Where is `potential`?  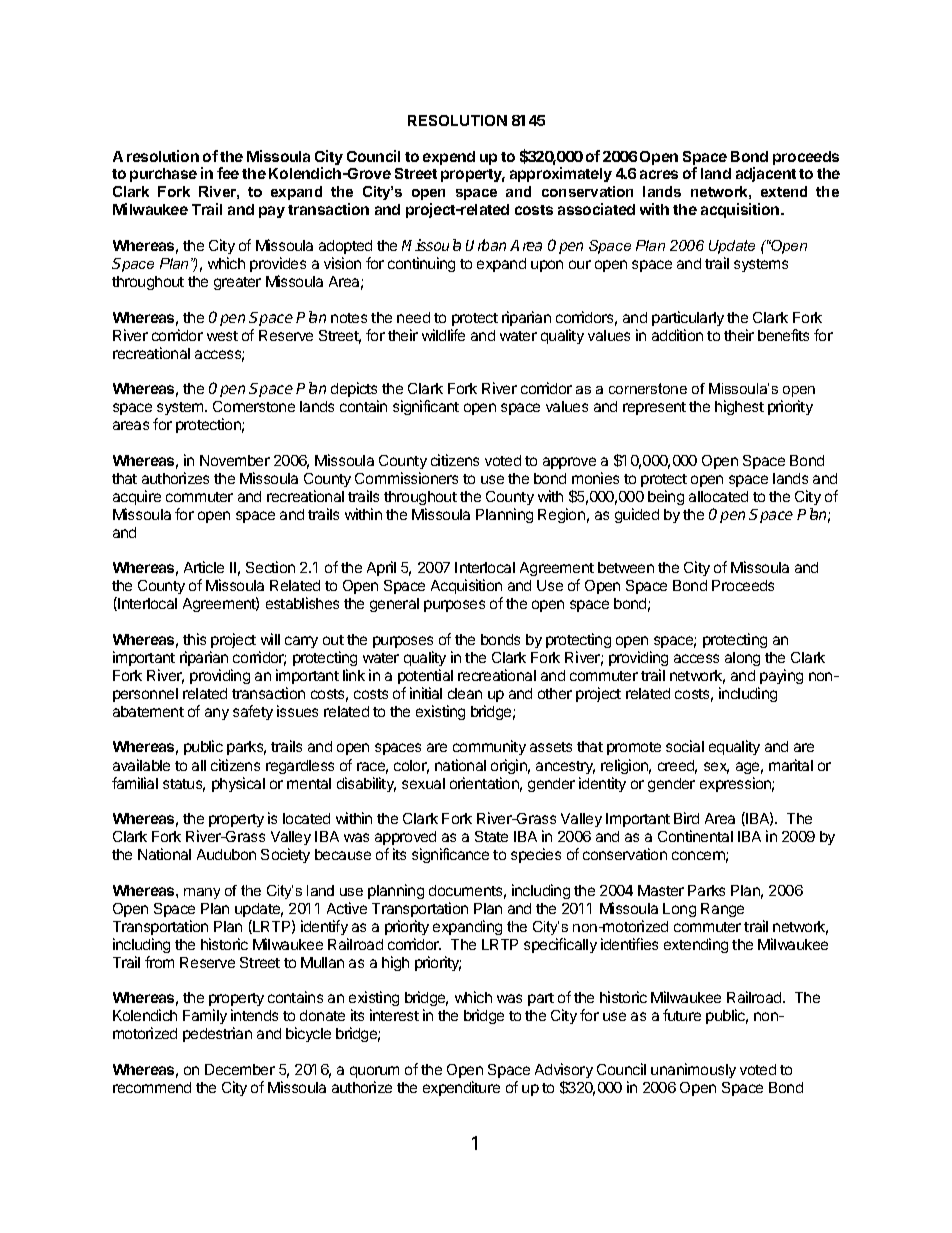 potential is located at coordinates (425, 676).
